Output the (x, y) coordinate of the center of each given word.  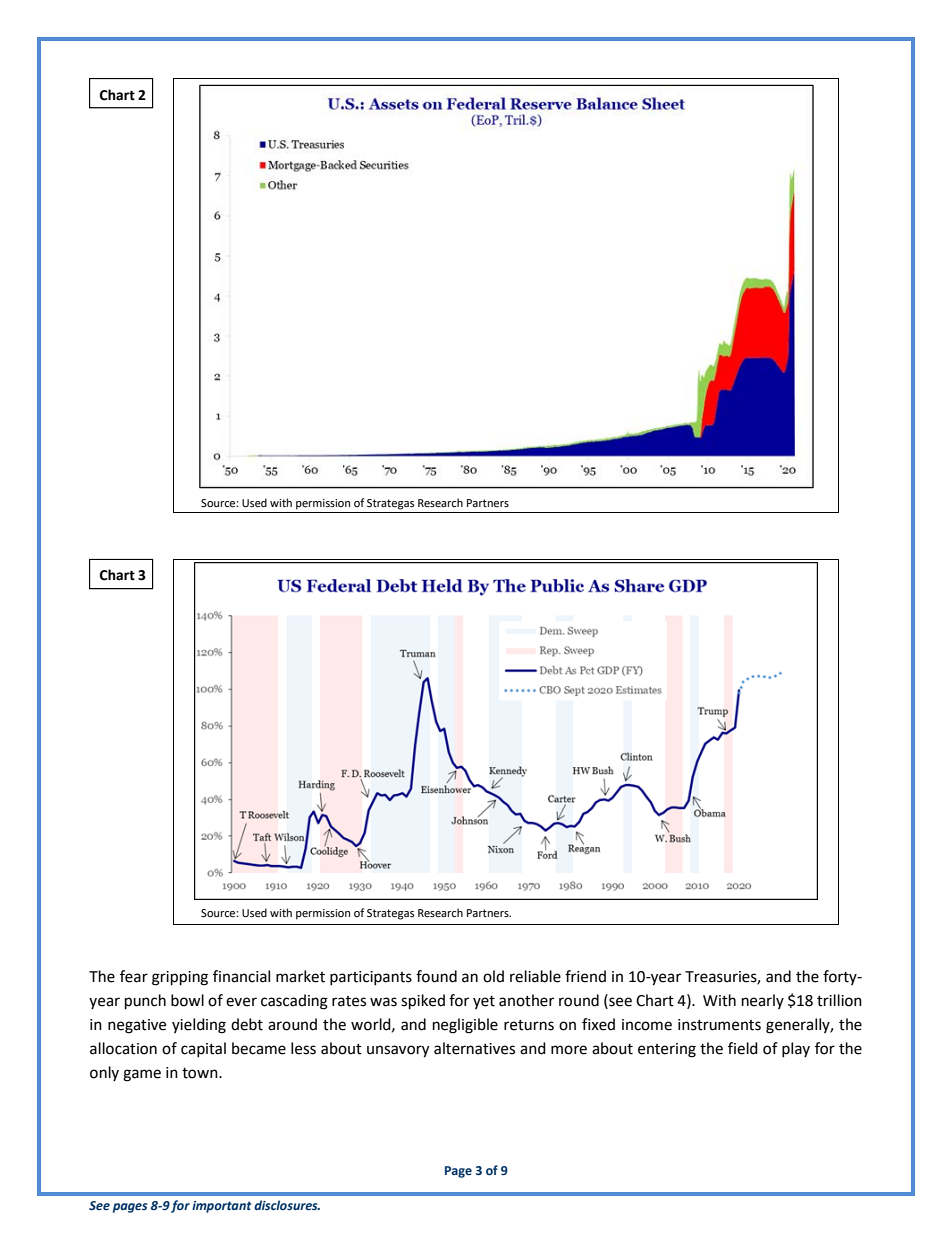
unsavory (398, 1051)
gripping (180, 978)
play (796, 1049)
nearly (763, 1001)
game (142, 1075)
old (493, 976)
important (222, 1207)
